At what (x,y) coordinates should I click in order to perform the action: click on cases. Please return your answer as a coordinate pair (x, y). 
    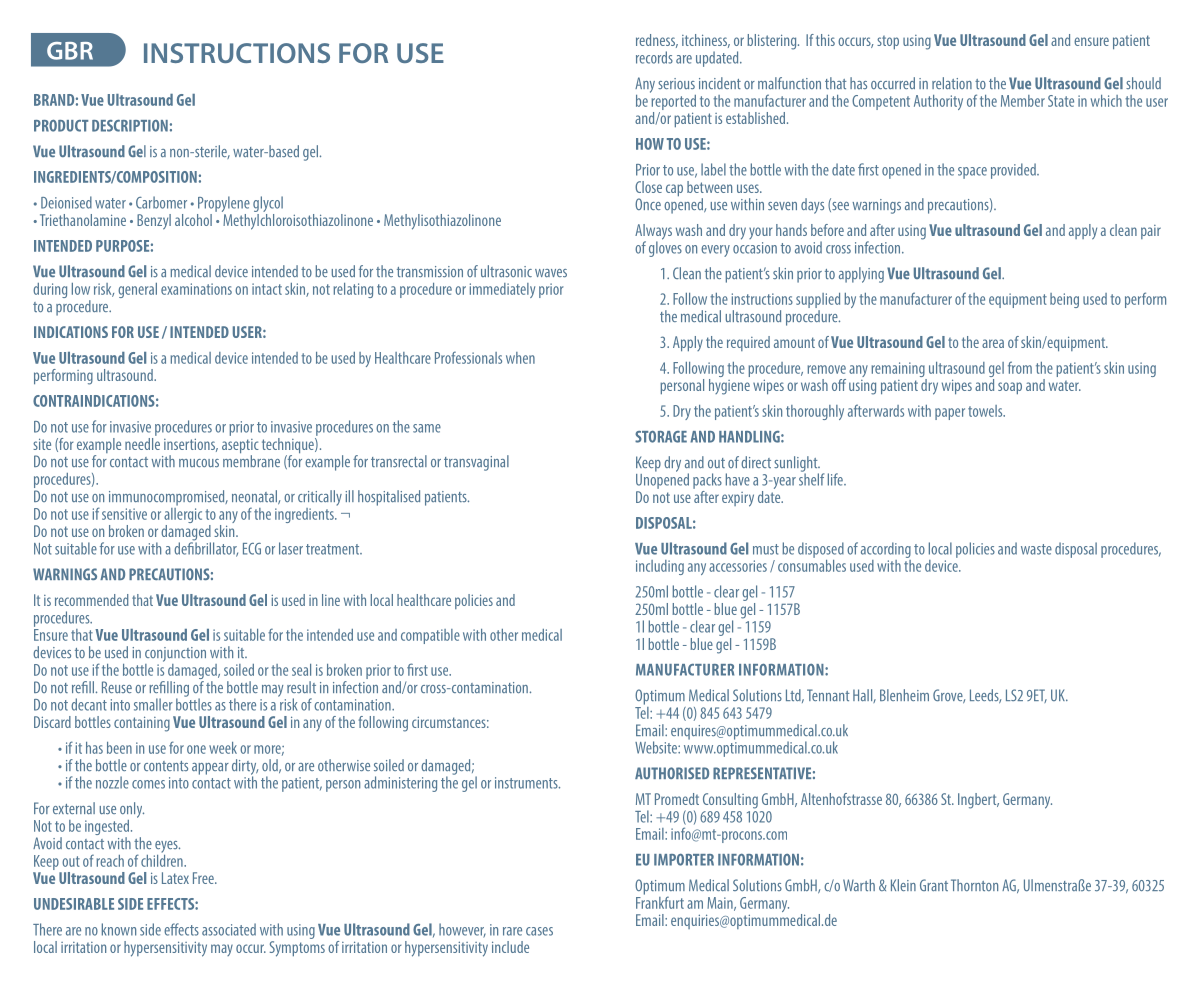
    Looking at the image, I should click on (539, 931).
